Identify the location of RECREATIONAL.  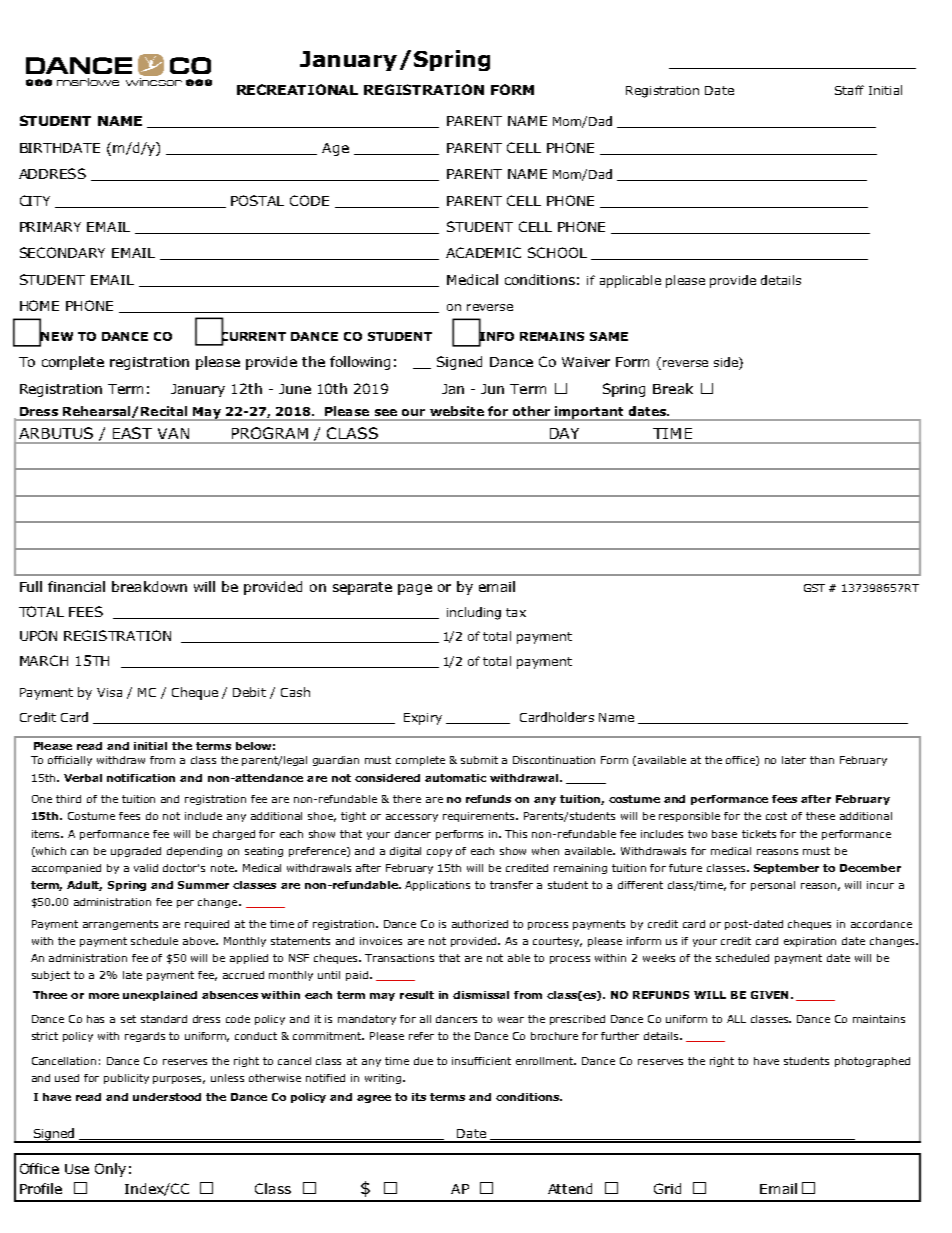
(297, 89).
